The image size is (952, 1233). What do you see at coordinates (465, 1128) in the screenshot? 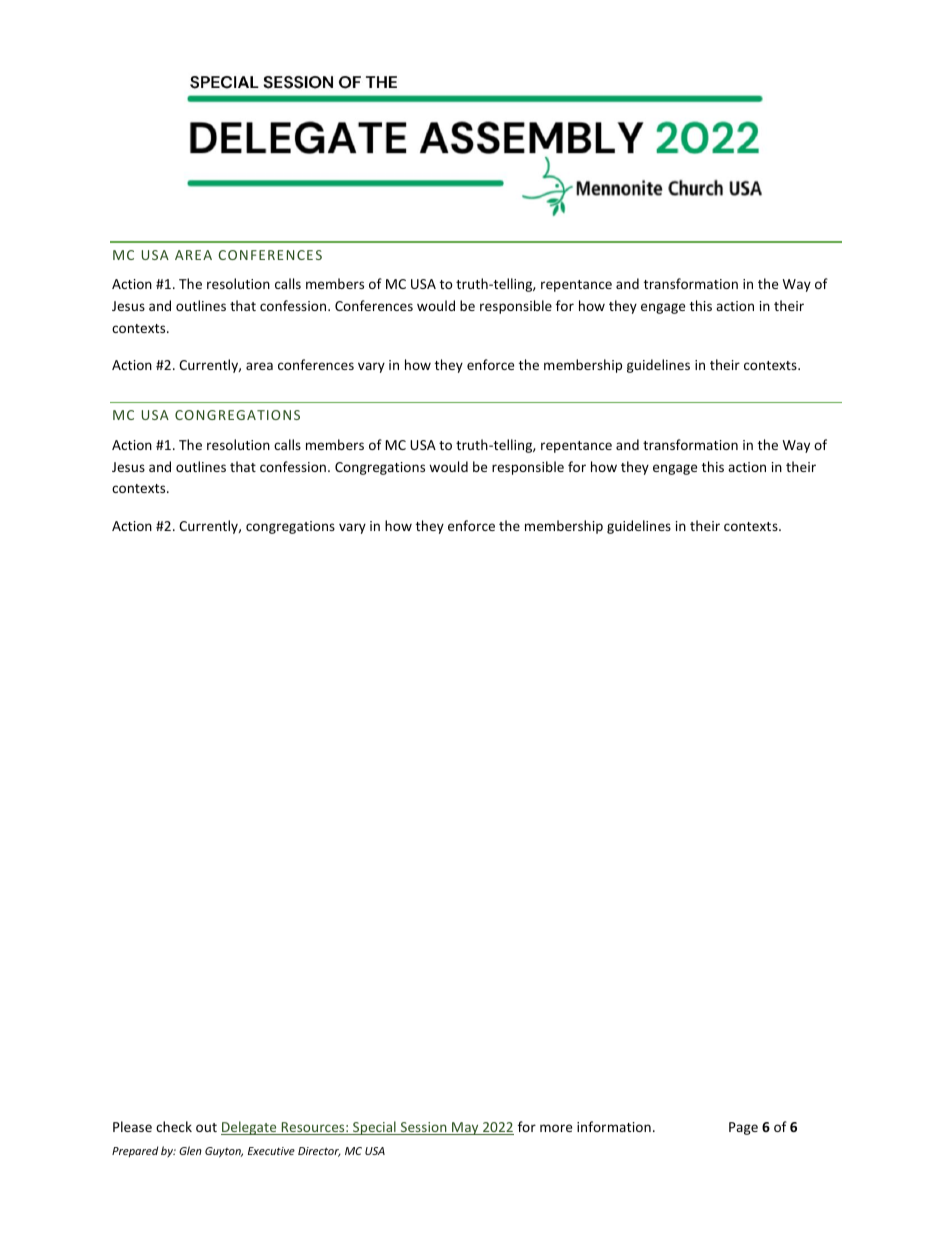
I see `May` at bounding box center [465, 1128].
